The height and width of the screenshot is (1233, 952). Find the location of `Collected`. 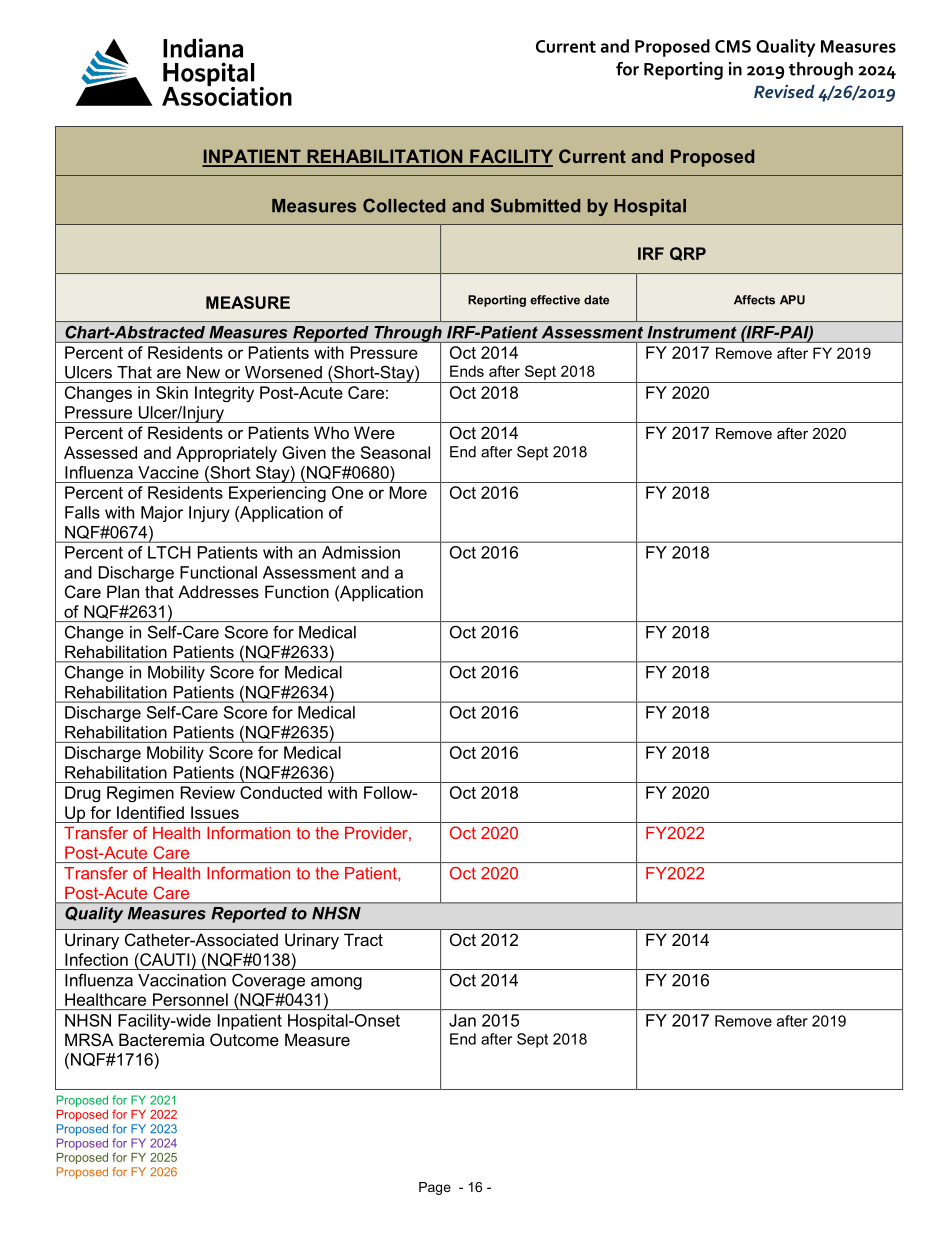

Collected is located at coordinates (404, 205).
